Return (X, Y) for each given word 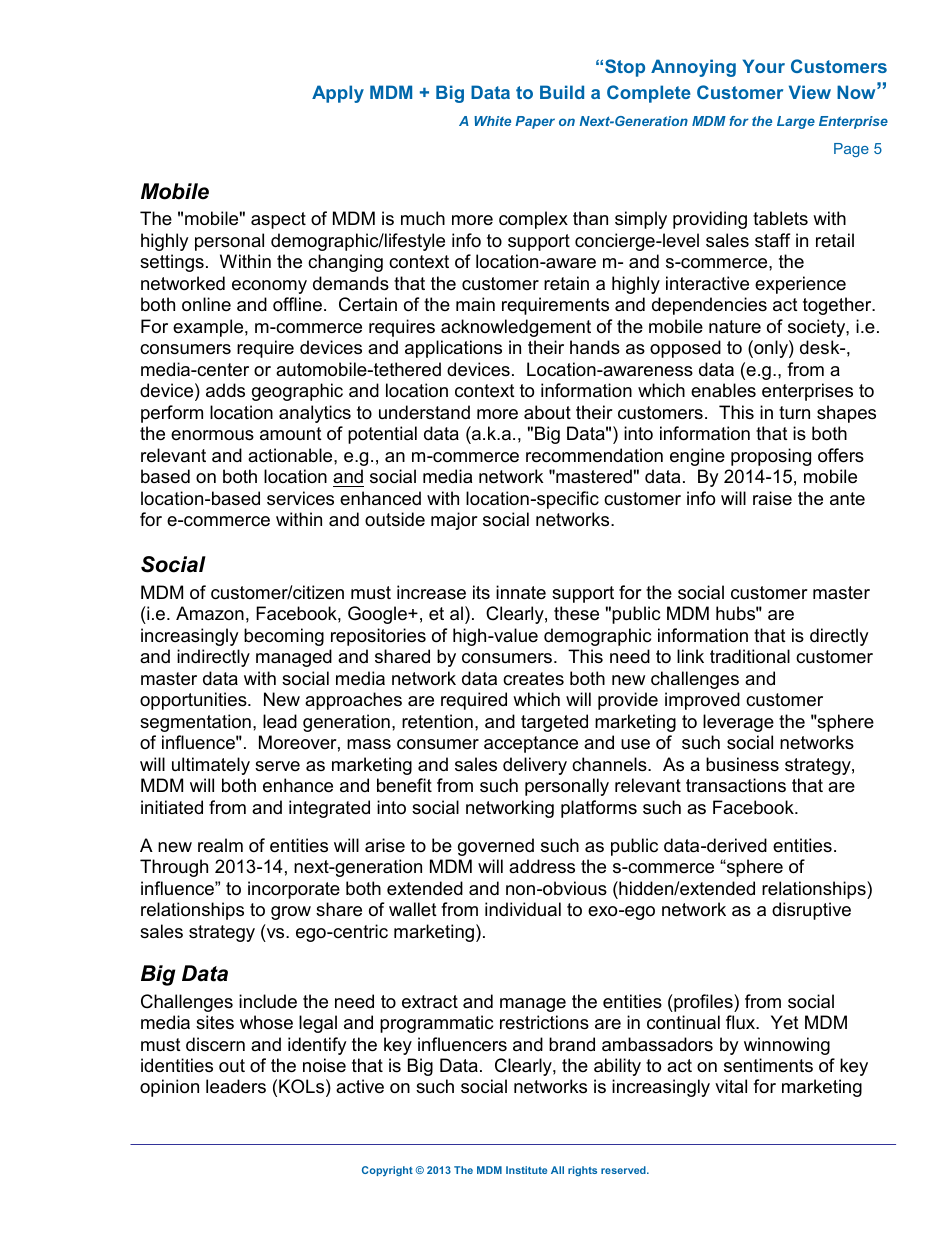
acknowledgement (516, 328)
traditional (750, 656)
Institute (526, 1170)
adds (225, 390)
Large (796, 122)
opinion (169, 1088)
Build (562, 92)
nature (735, 326)
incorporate (294, 890)
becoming (284, 637)
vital (731, 1086)
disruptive (811, 911)
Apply (338, 94)
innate (521, 592)
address (542, 866)
